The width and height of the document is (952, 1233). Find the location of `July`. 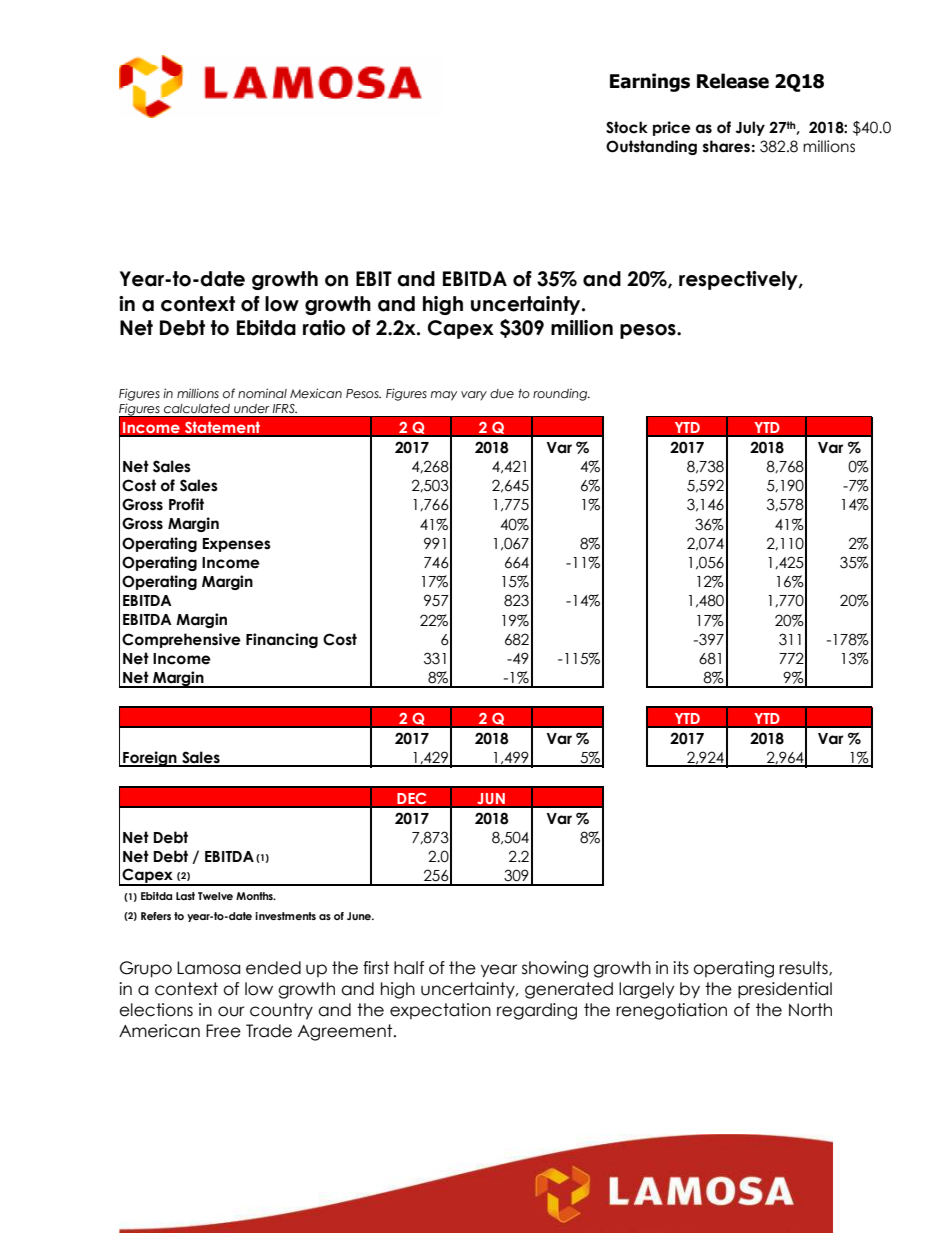

July is located at coordinates (750, 128).
